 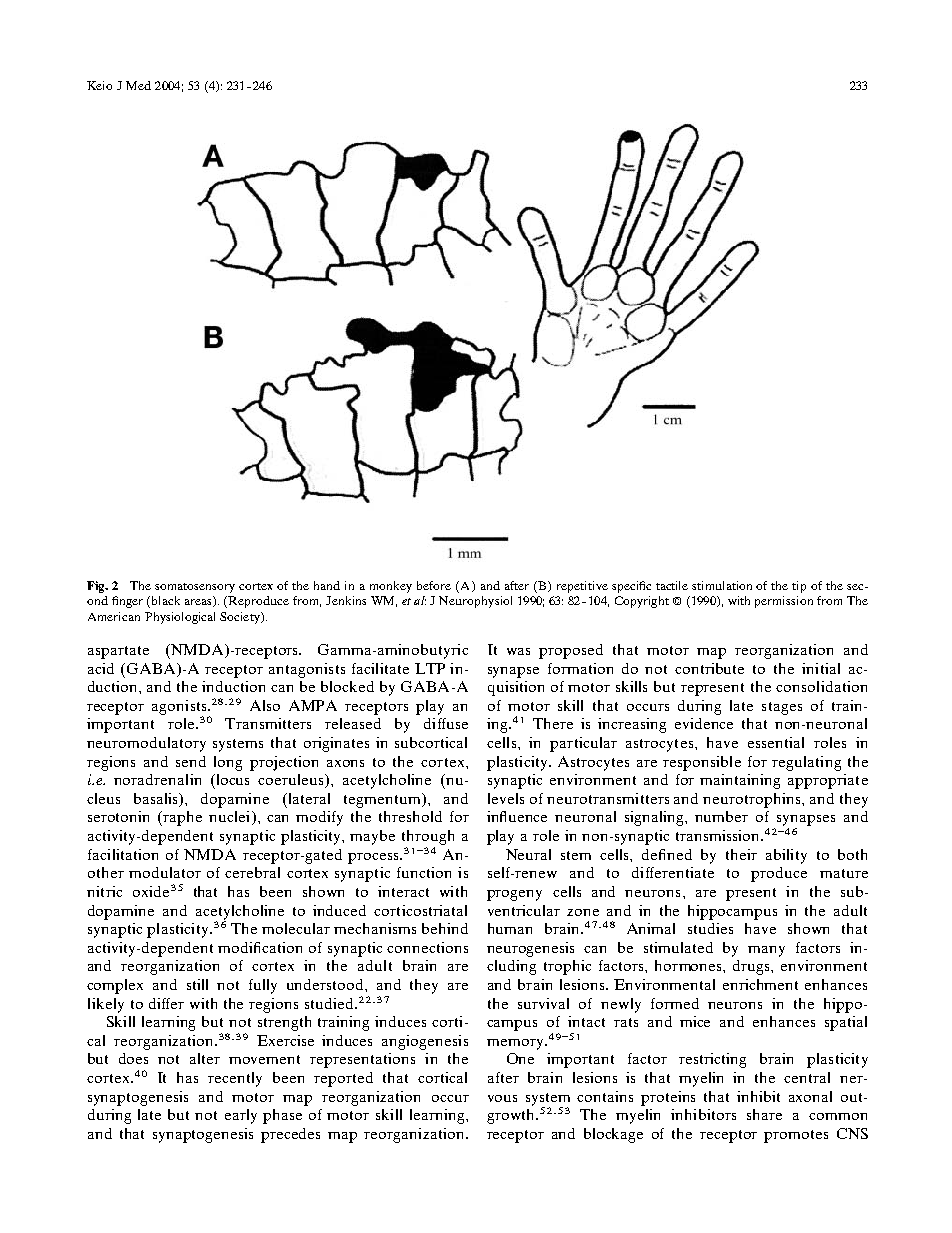 I want to click on Neural, so click(x=528, y=854).
